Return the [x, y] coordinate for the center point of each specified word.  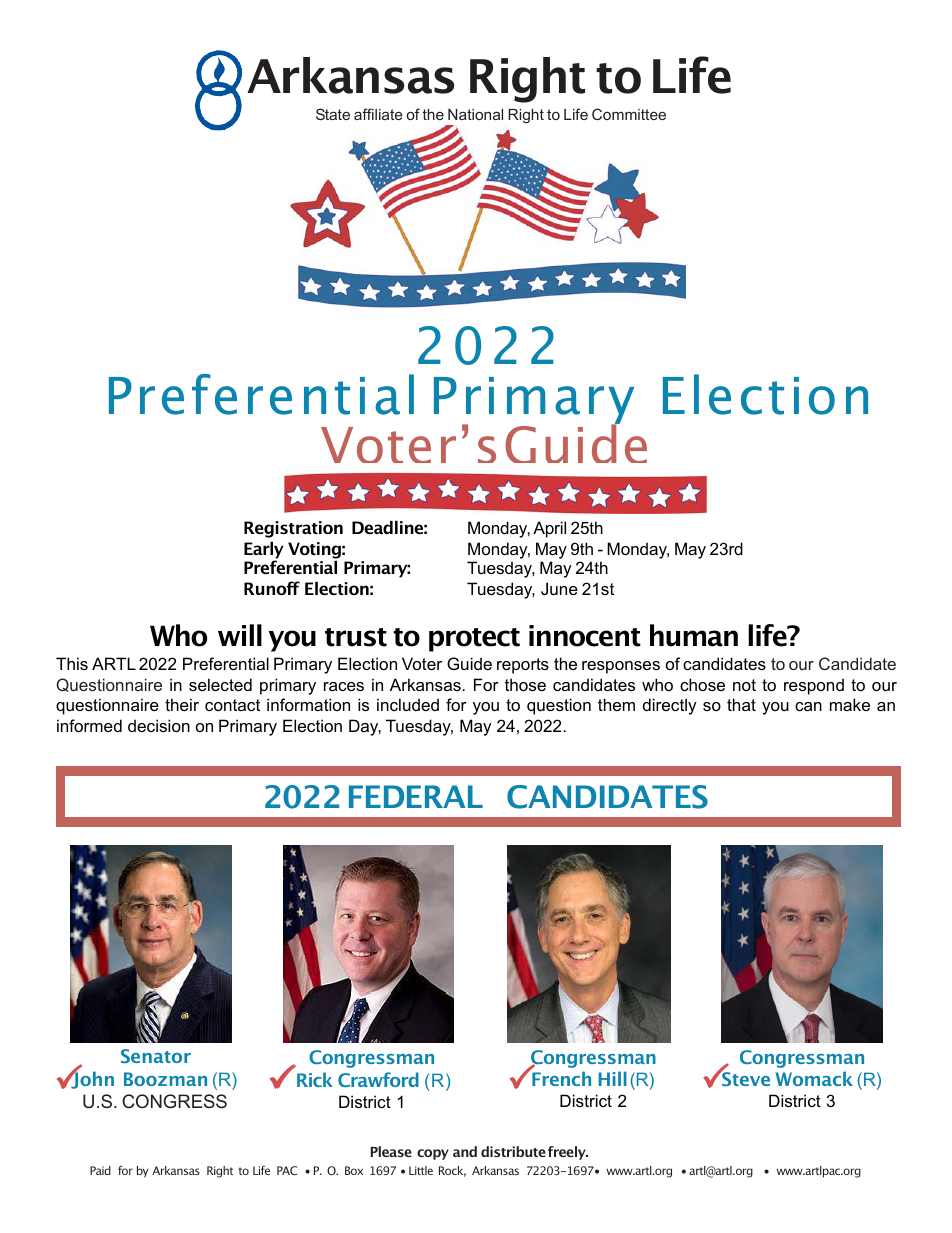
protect [474, 640]
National [475, 114]
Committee [629, 114]
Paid [100, 1170]
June [559, 588]
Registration [293, 529]
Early [264, 551]
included [408, 704]
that [741, 704]
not [744, 685]
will [240, 635]
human [694, 635]
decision [159, 725]
